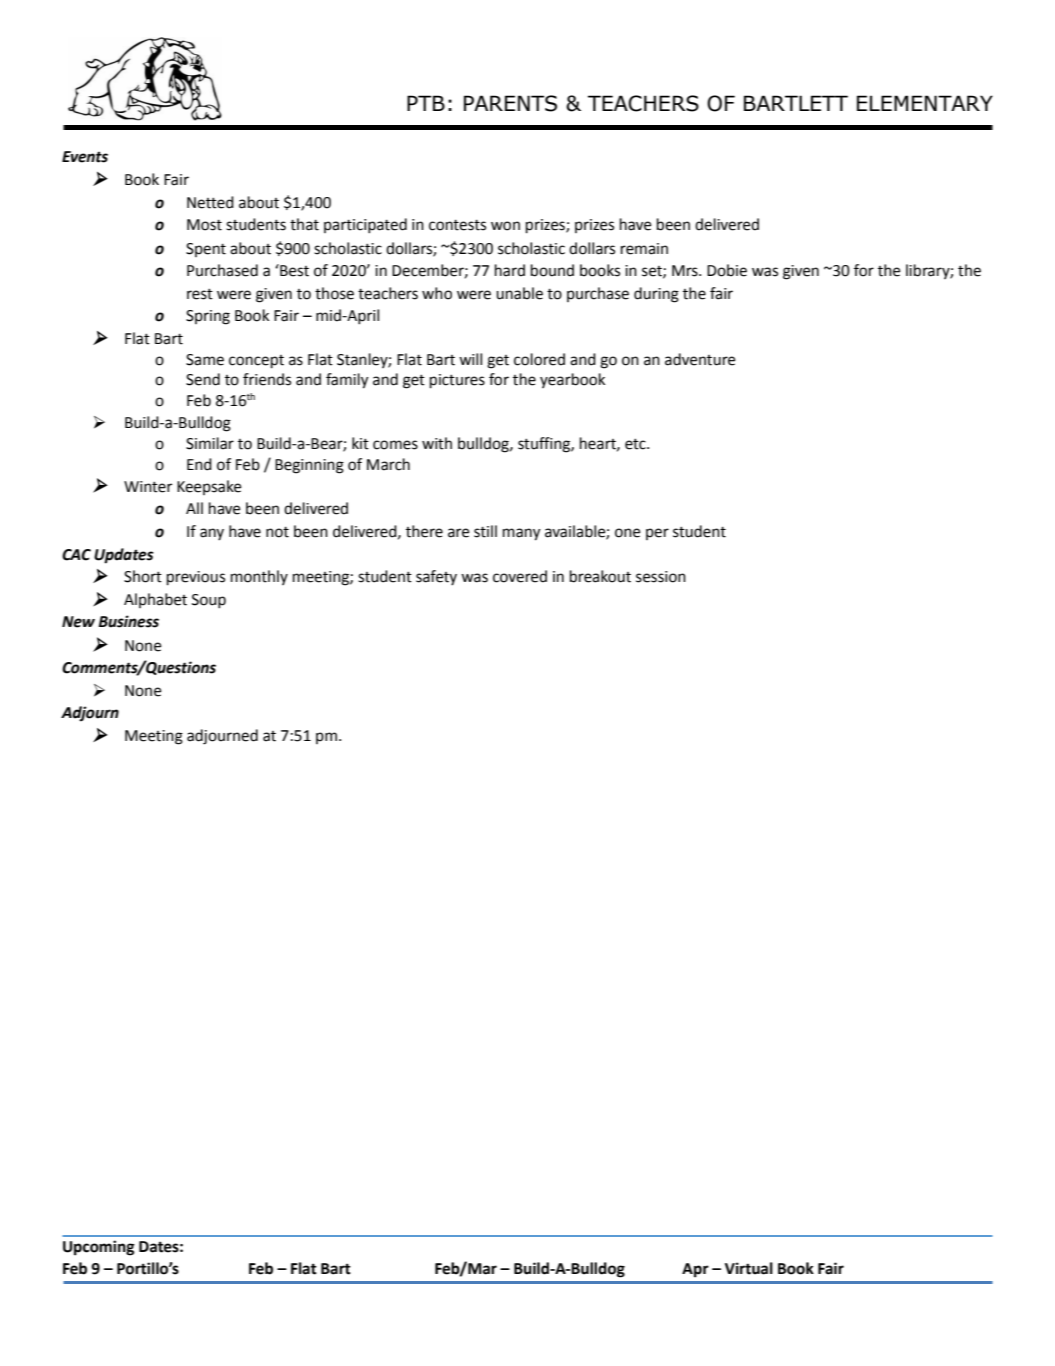 This image has height=1366, width=1055. What do you see at coordinates (510, 103) in the image?
I see `PARENTS` at bounding box center [510, 103].
